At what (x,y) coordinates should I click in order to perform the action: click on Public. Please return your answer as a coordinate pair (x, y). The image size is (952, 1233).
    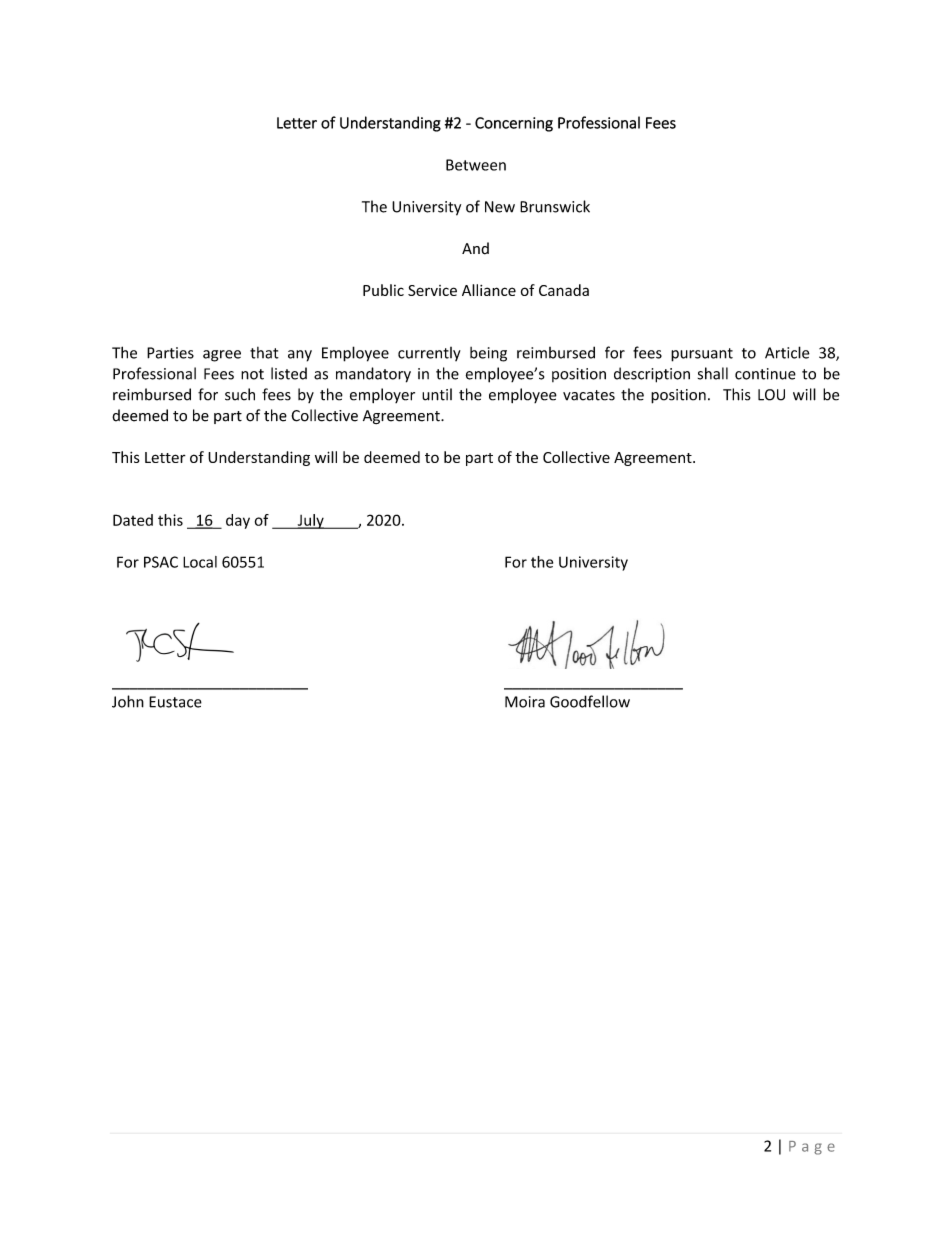
    Looking at the image, I should click on (383, 290).
